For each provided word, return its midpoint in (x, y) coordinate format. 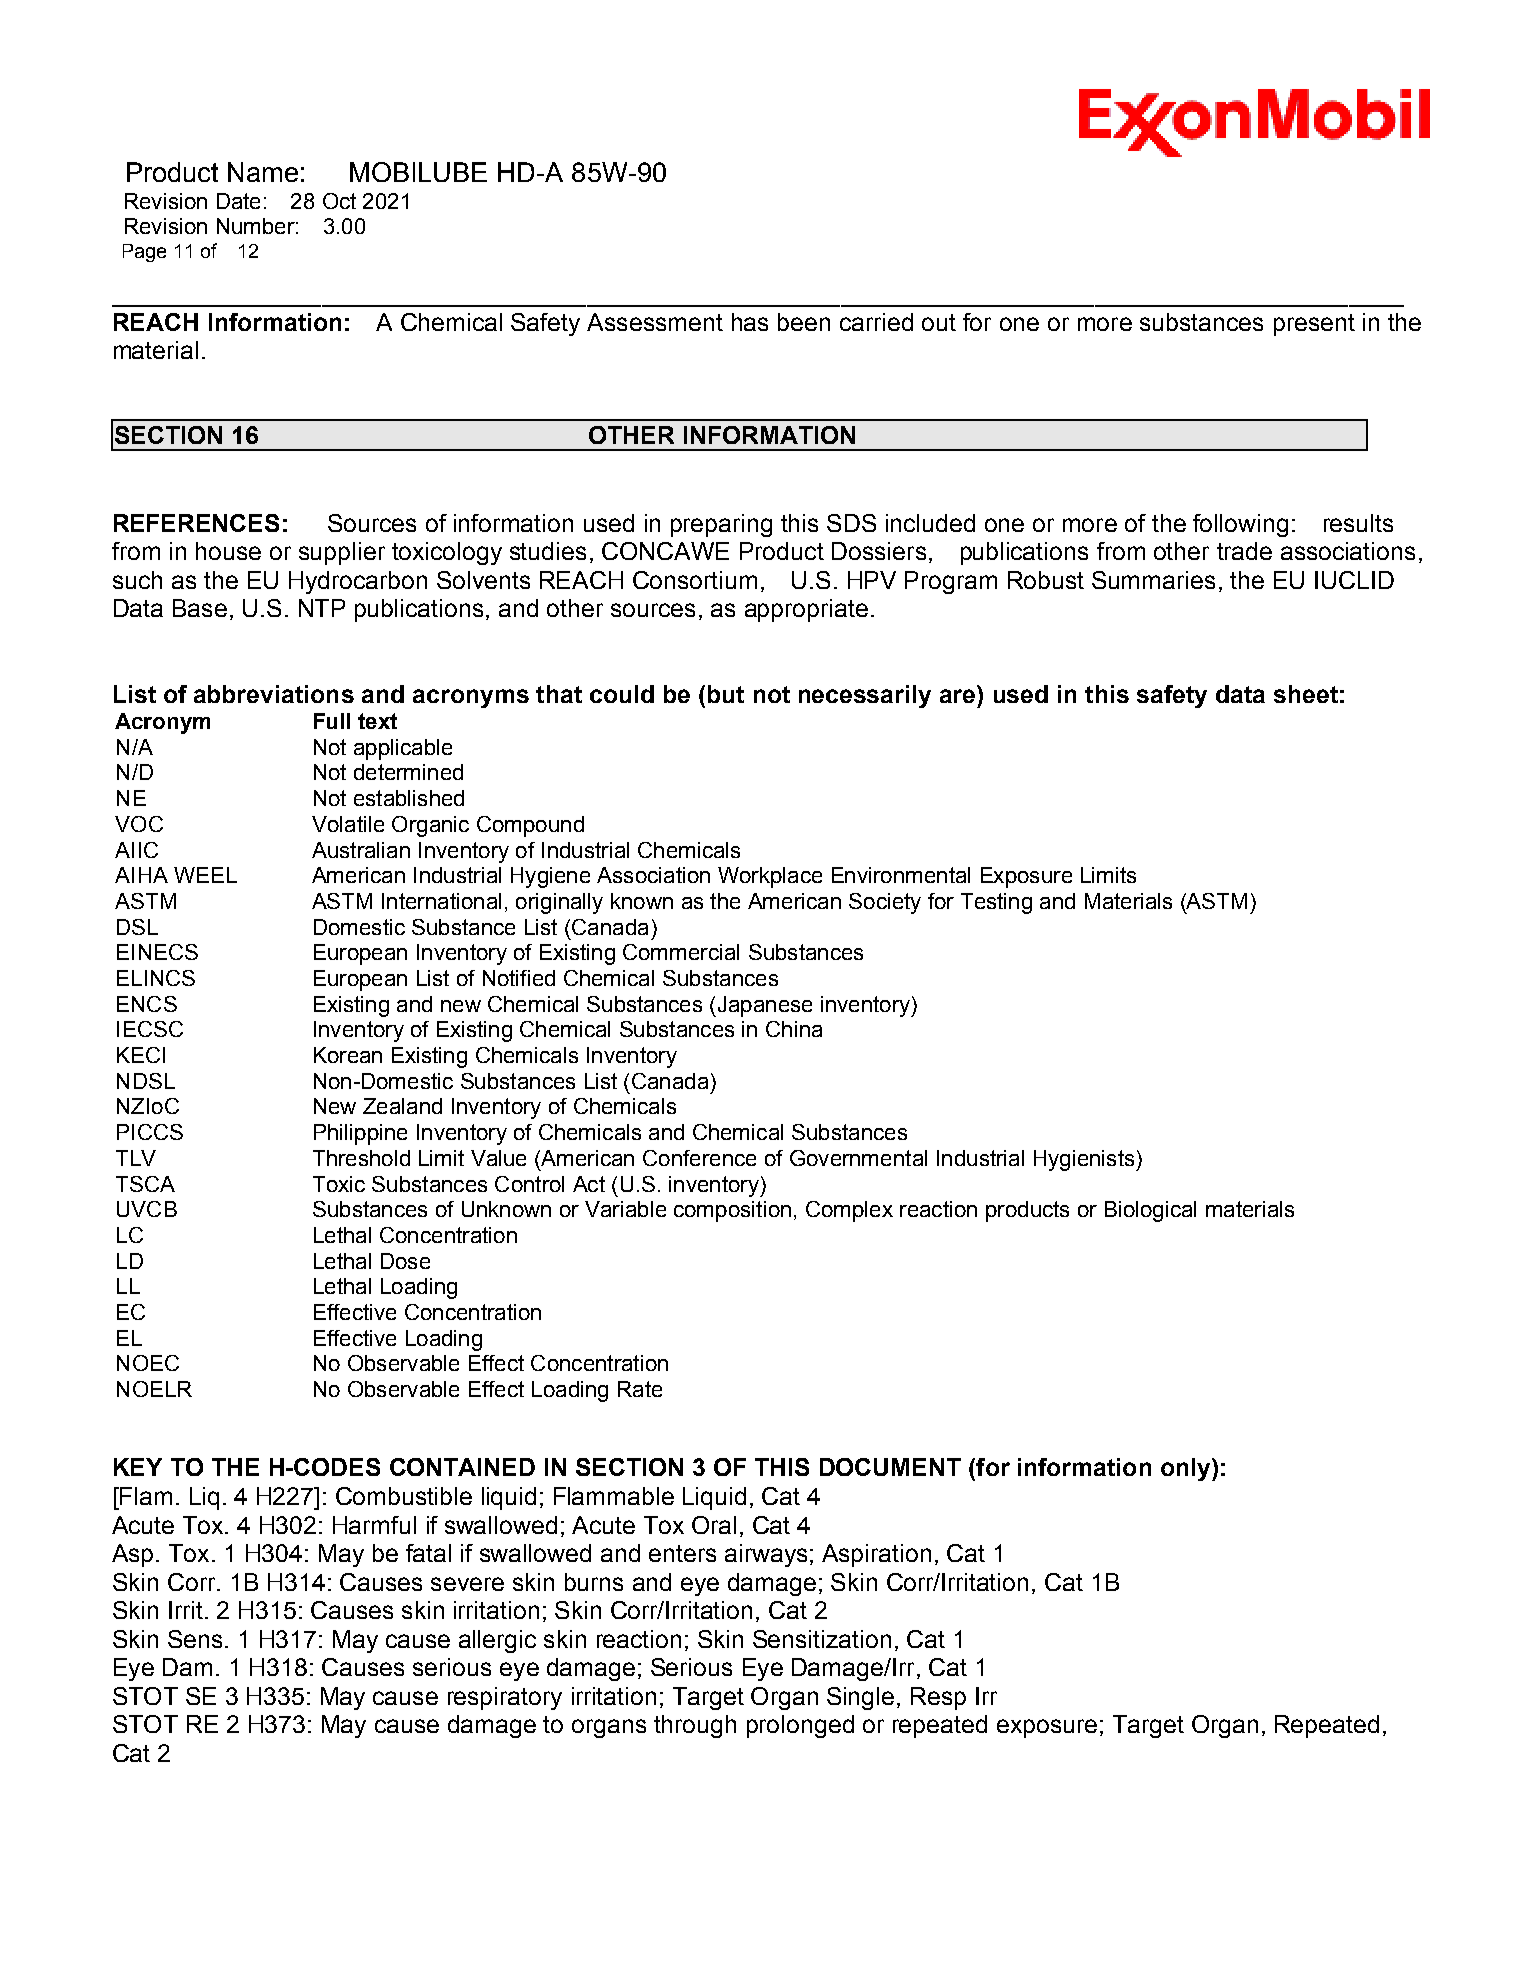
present (1314, 325)
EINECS (157, 952)
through (695, 1726)
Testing (996, 903)
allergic (497, 1641)
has (750, 322)
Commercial (681, 952)
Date (238, 201)
